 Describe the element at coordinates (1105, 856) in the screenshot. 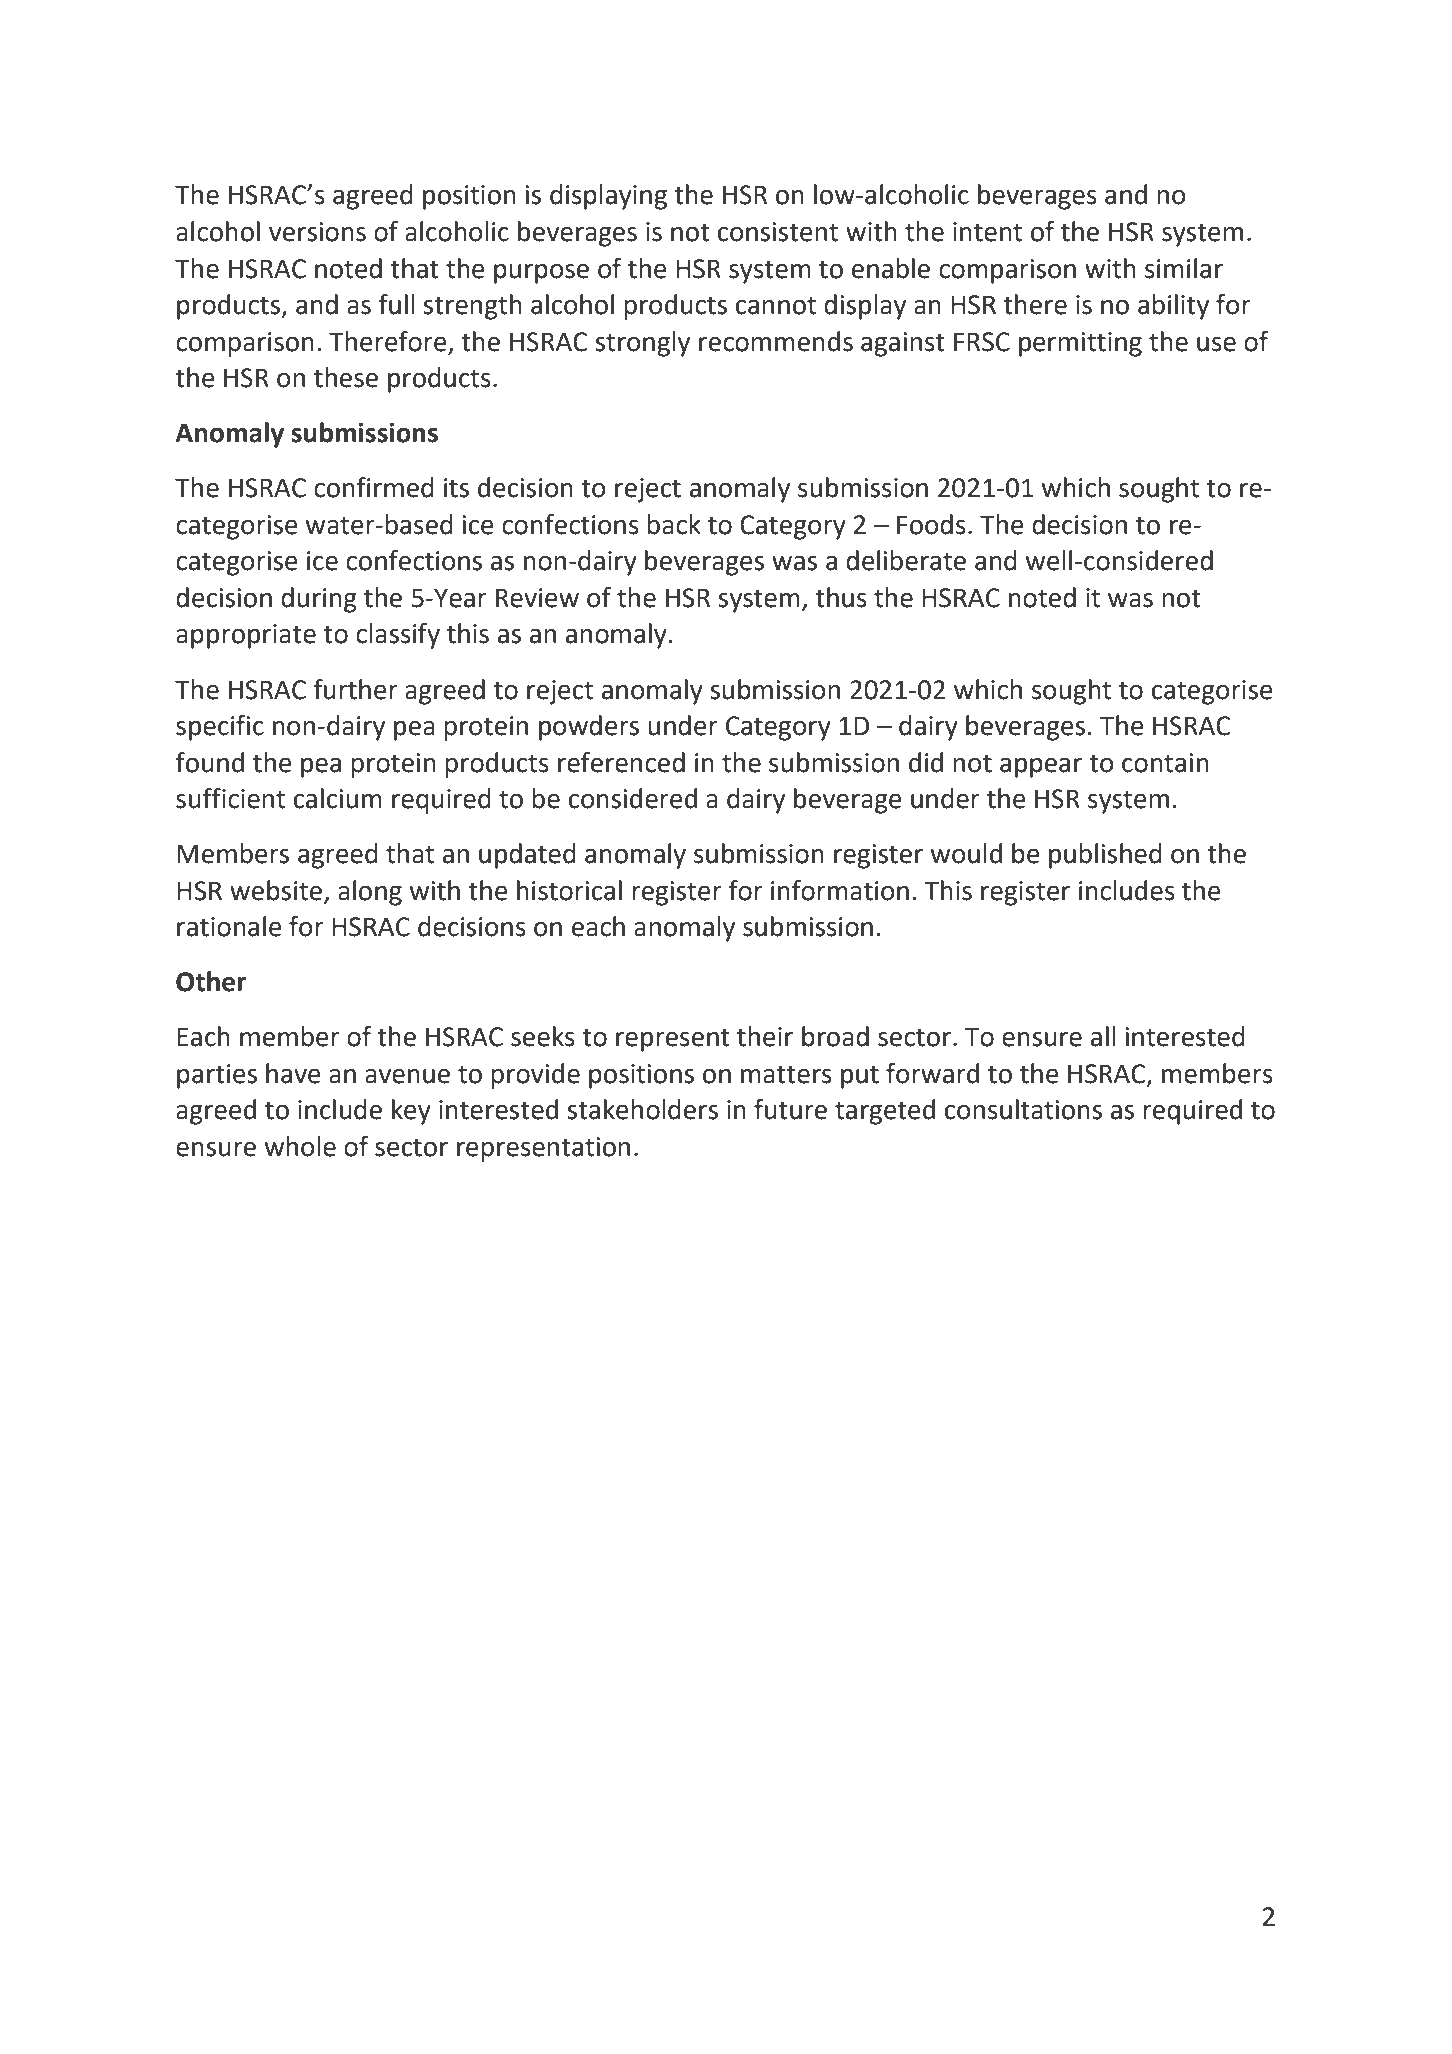

I see `published` at that location.
